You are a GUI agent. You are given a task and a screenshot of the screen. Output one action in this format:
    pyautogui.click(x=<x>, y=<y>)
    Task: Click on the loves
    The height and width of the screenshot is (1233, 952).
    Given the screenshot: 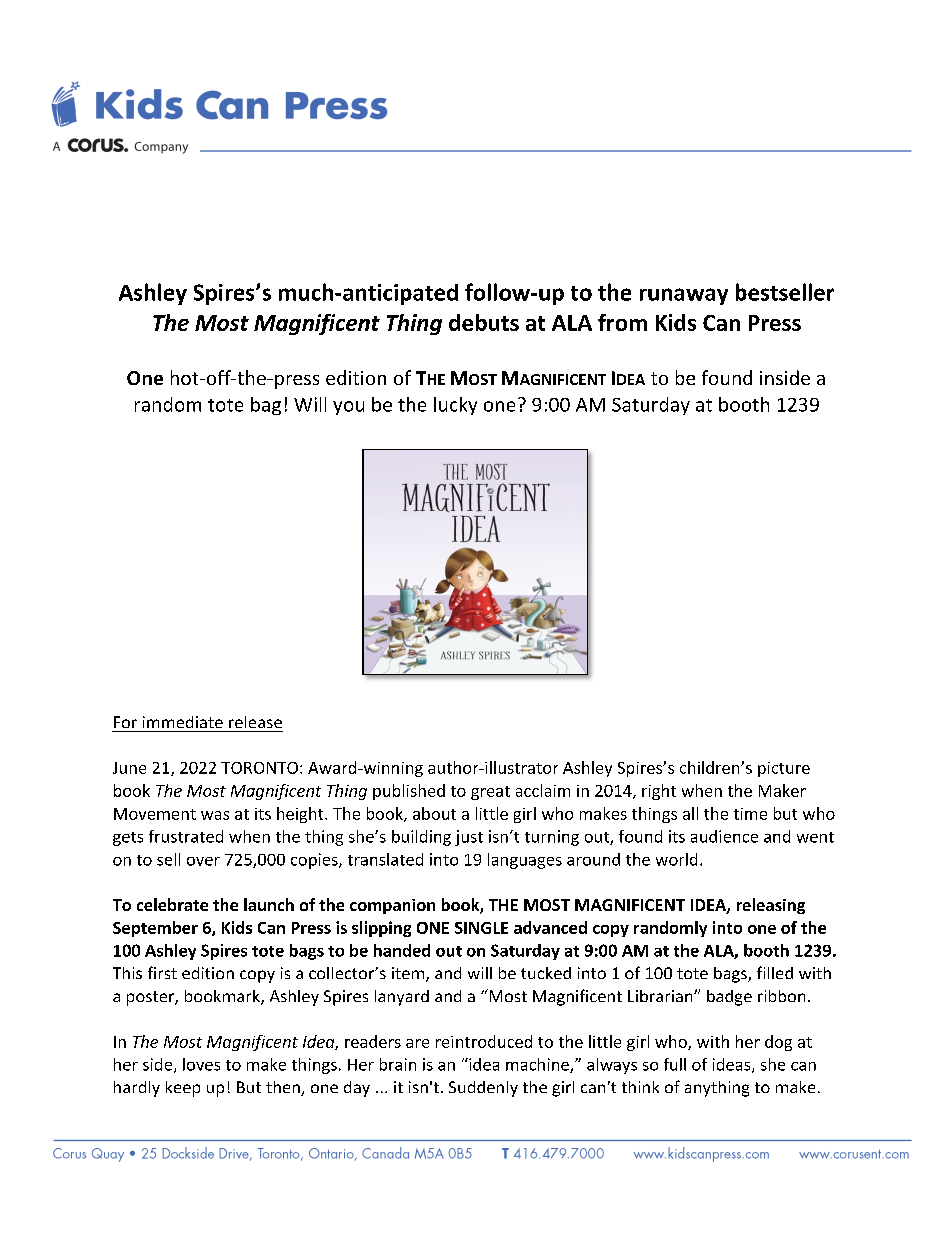 What is the action you would take?
    pyautogui.click(x=201, y=1064)
